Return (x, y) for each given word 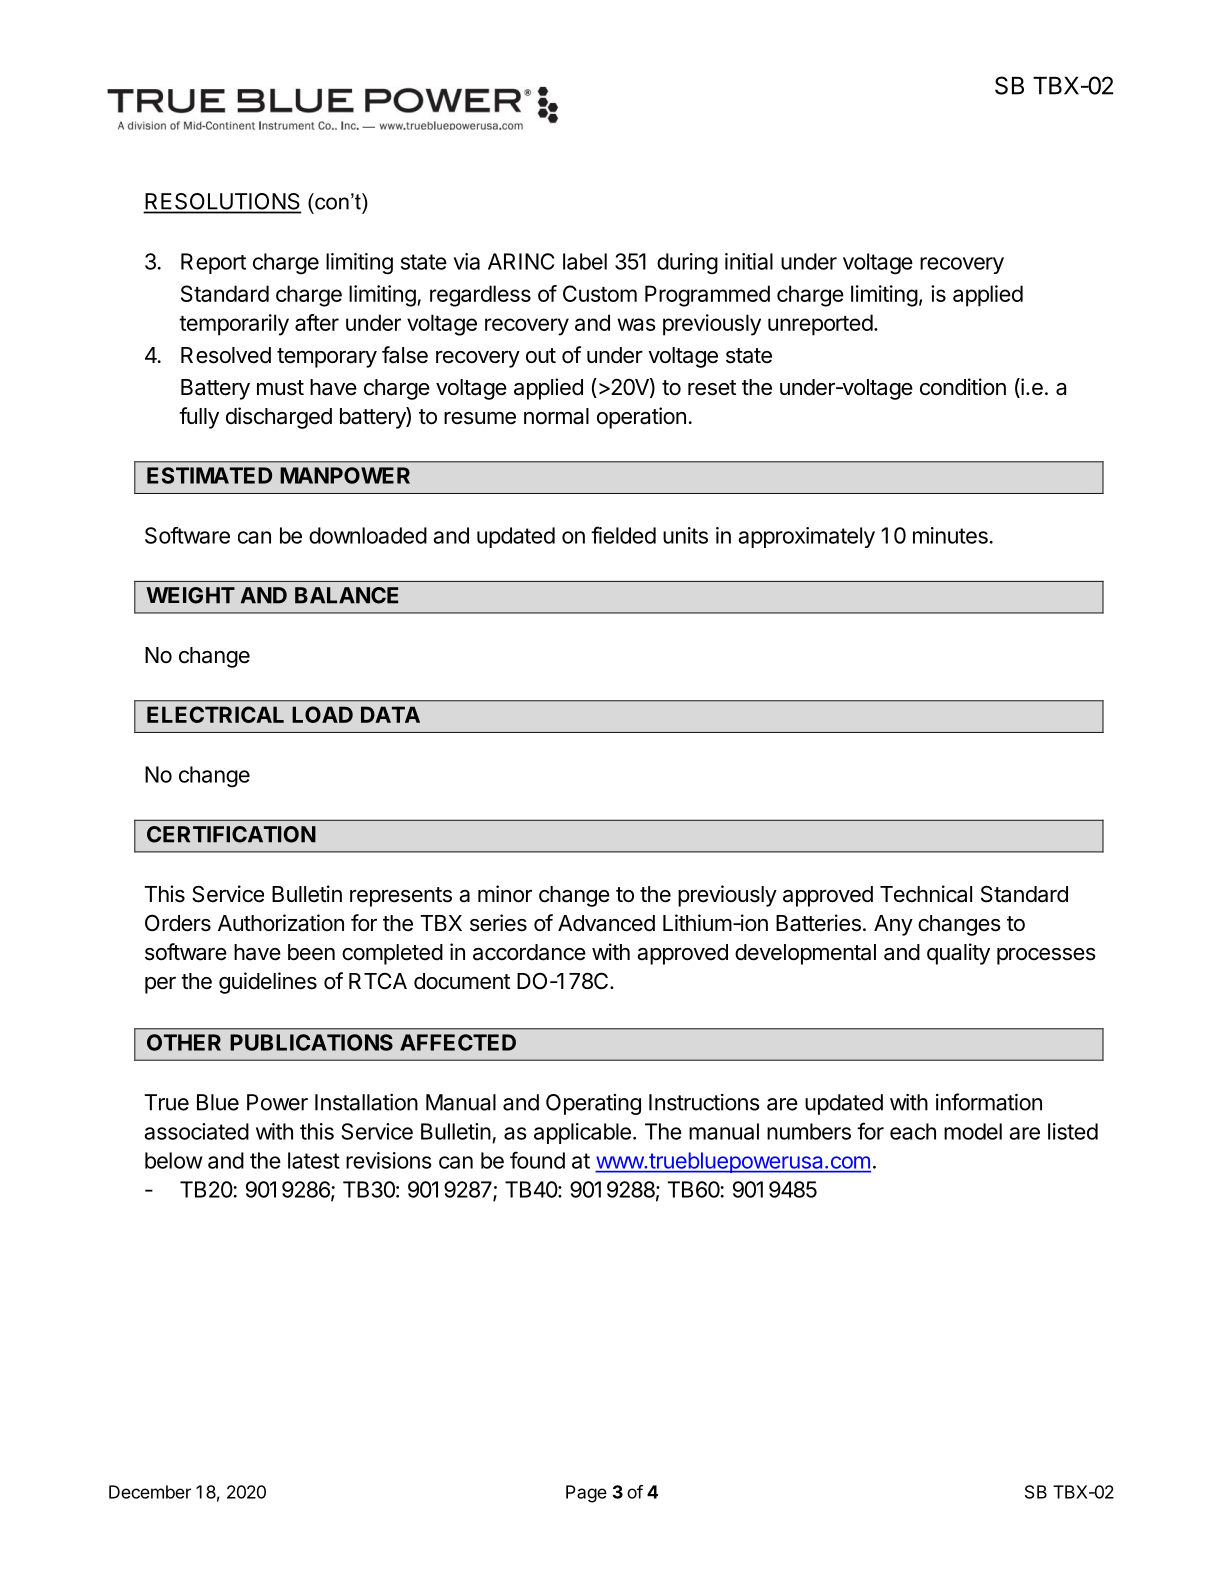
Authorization (281, 923)
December (150, 1492)
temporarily (234, 325)
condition (963, 387)
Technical (926, 894)
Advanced (606, 923)
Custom (600, 293)
